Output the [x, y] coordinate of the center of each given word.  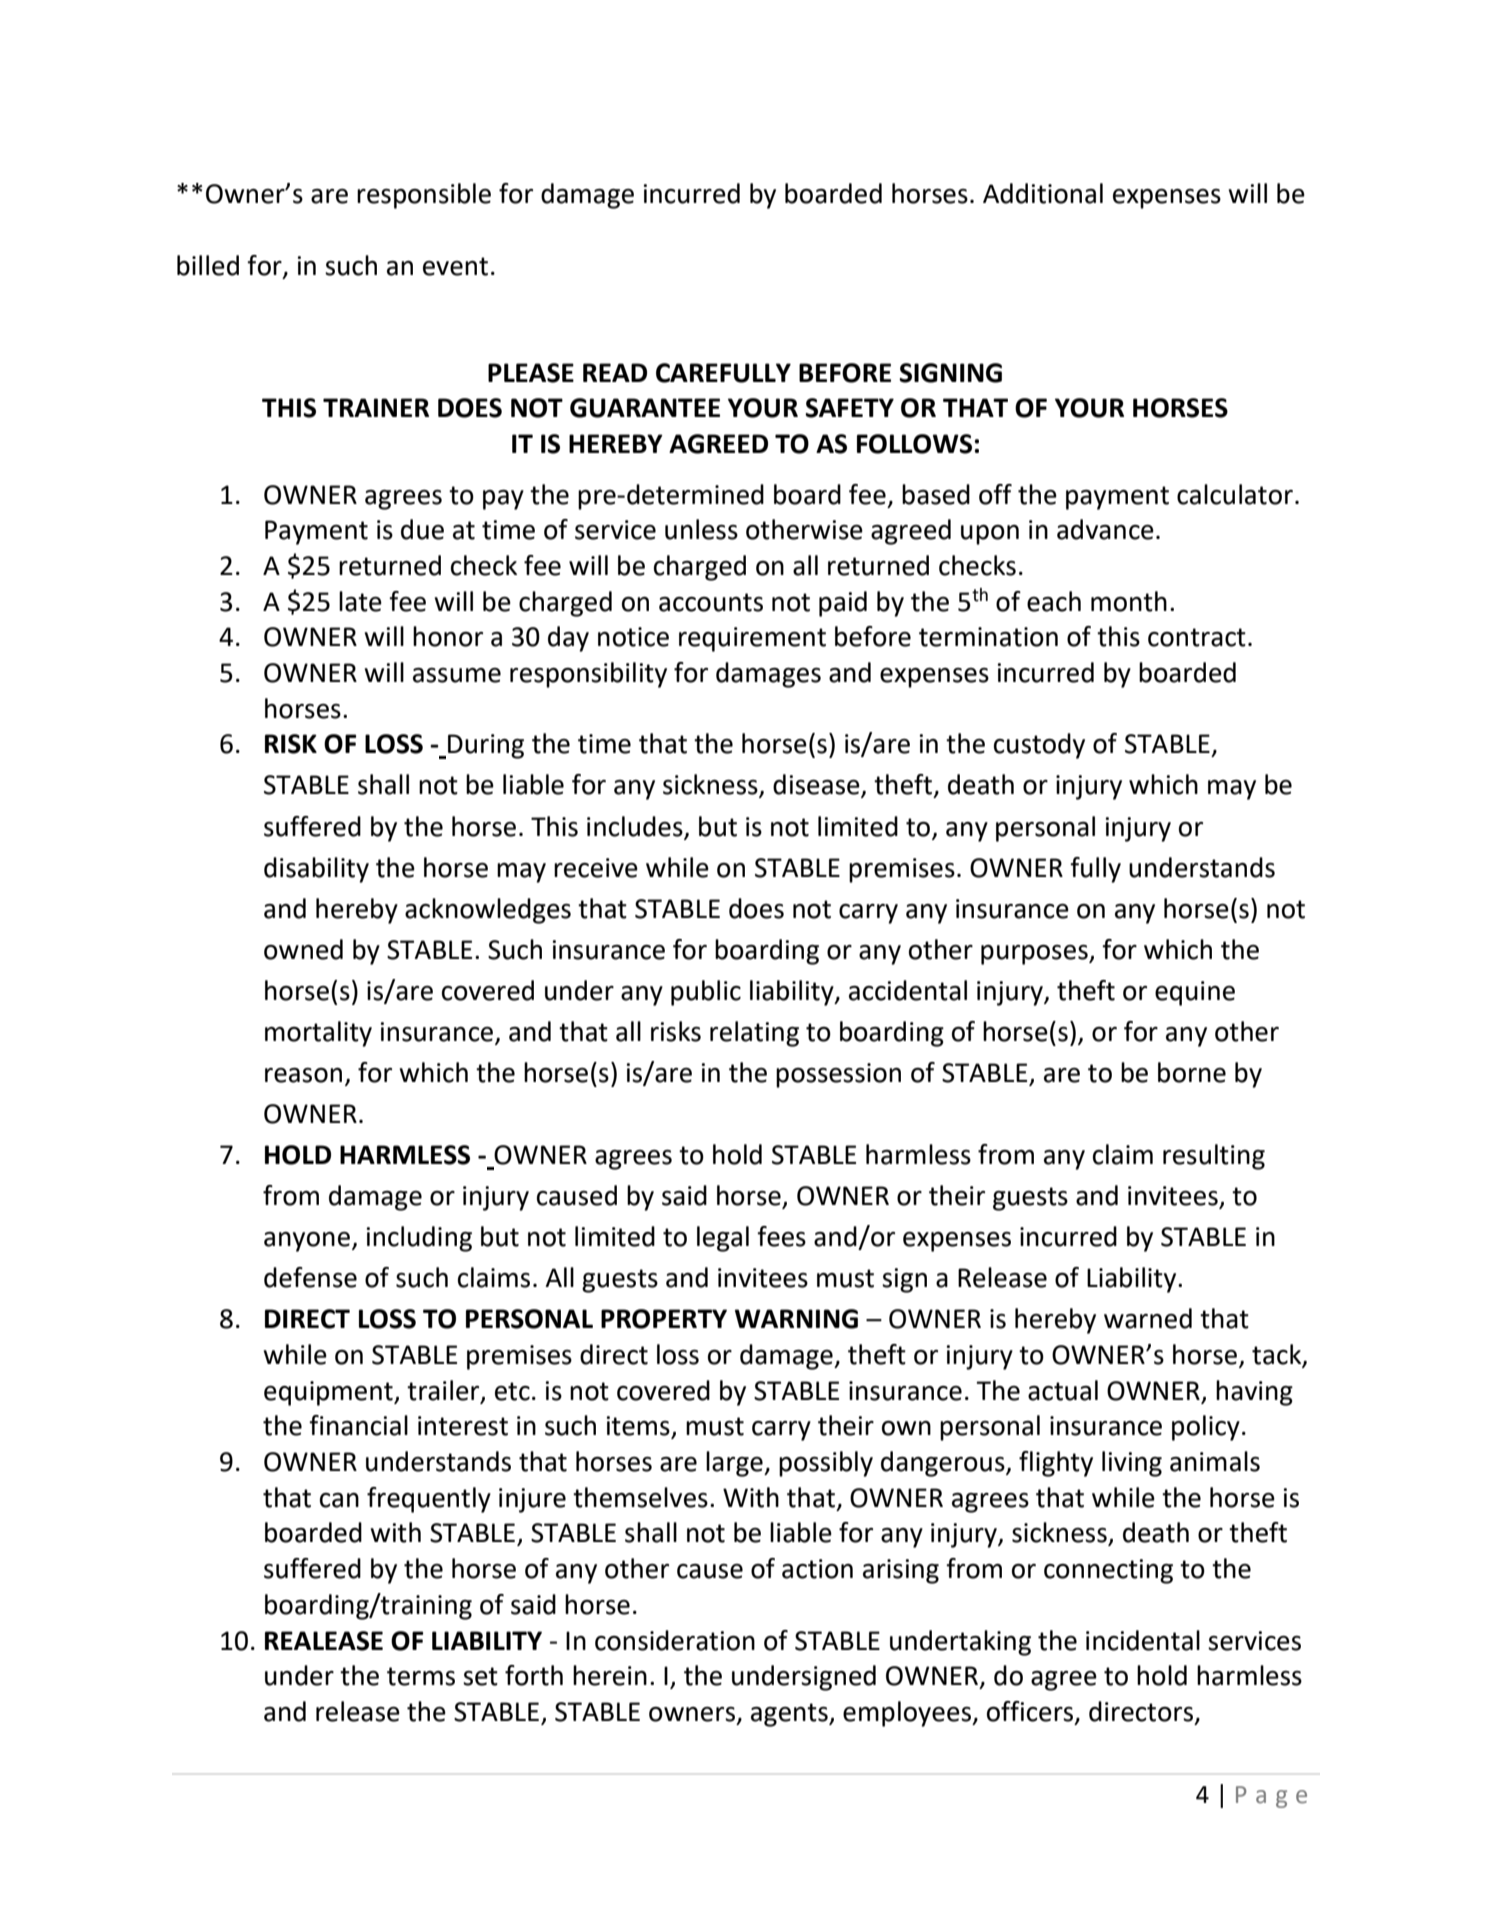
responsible [424, 196]
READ [615, 372]
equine [1195, 993]
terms [421, 1676]
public [706, 993]
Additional [1043, 193]
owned [303, 949]
